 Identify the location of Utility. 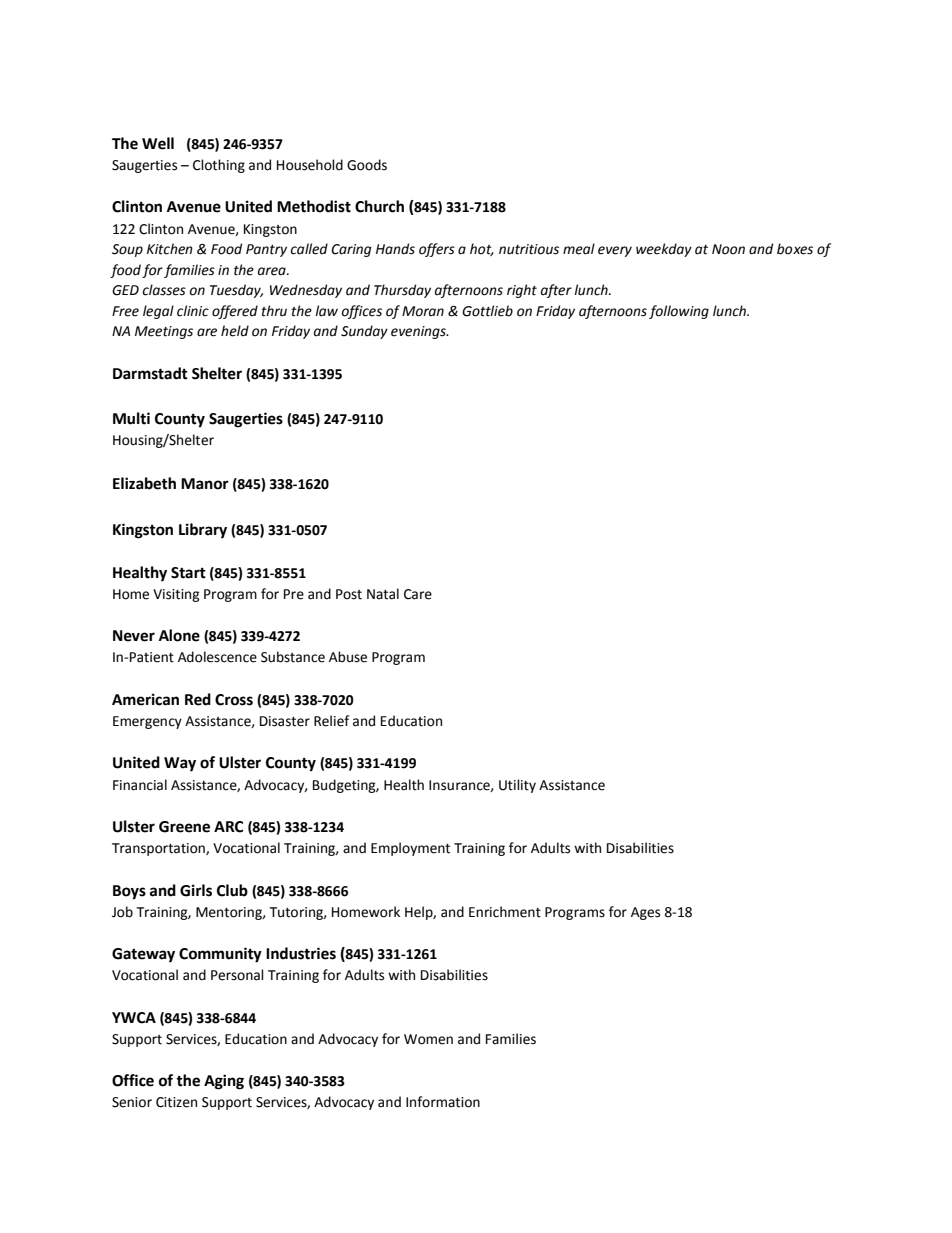
(517, 786).
